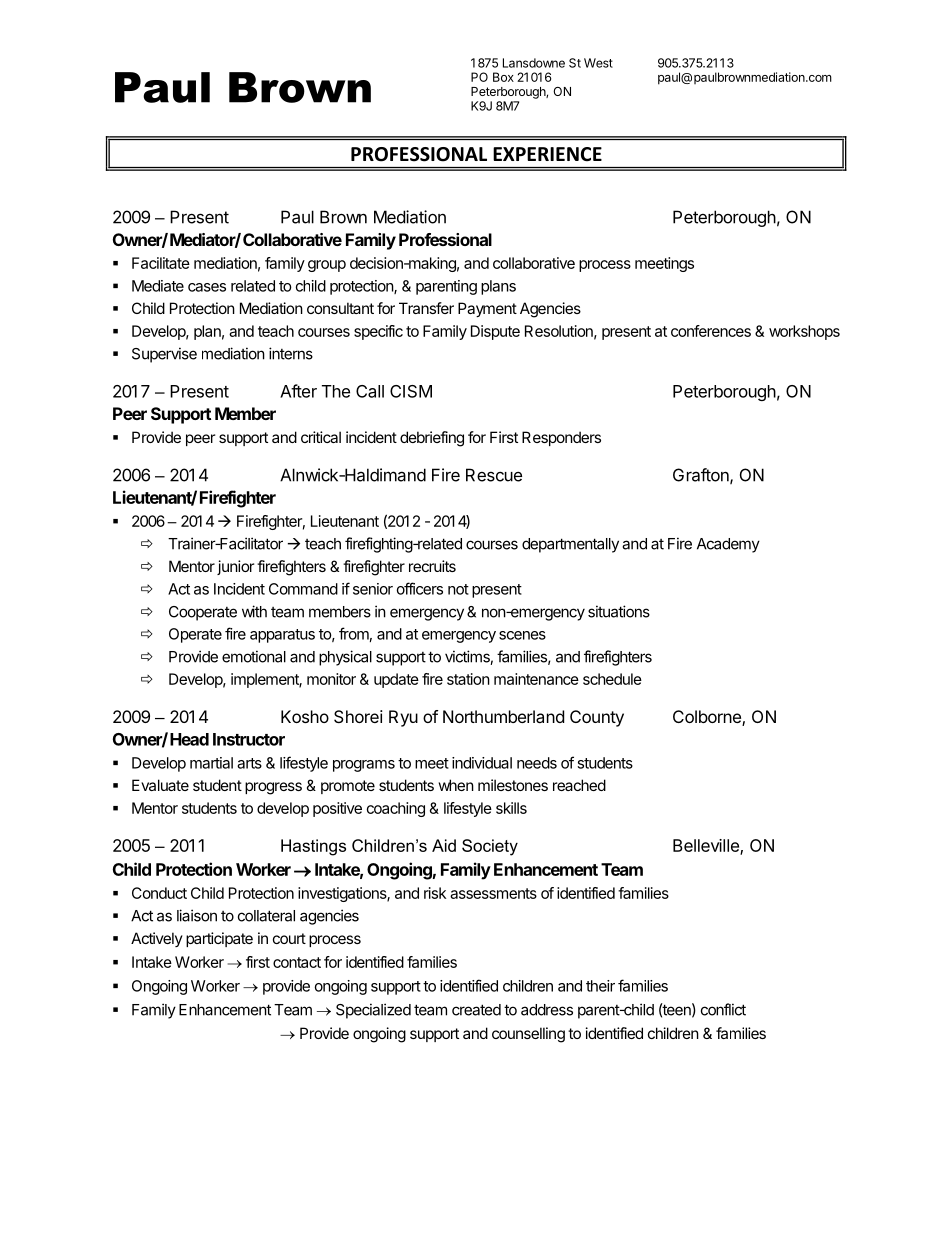 This screenshot has height=1233, width=952. What do you see at coordinates (723, 1009) in the screenshot?
I see `conflict` at bounding box center [723, 1009].
